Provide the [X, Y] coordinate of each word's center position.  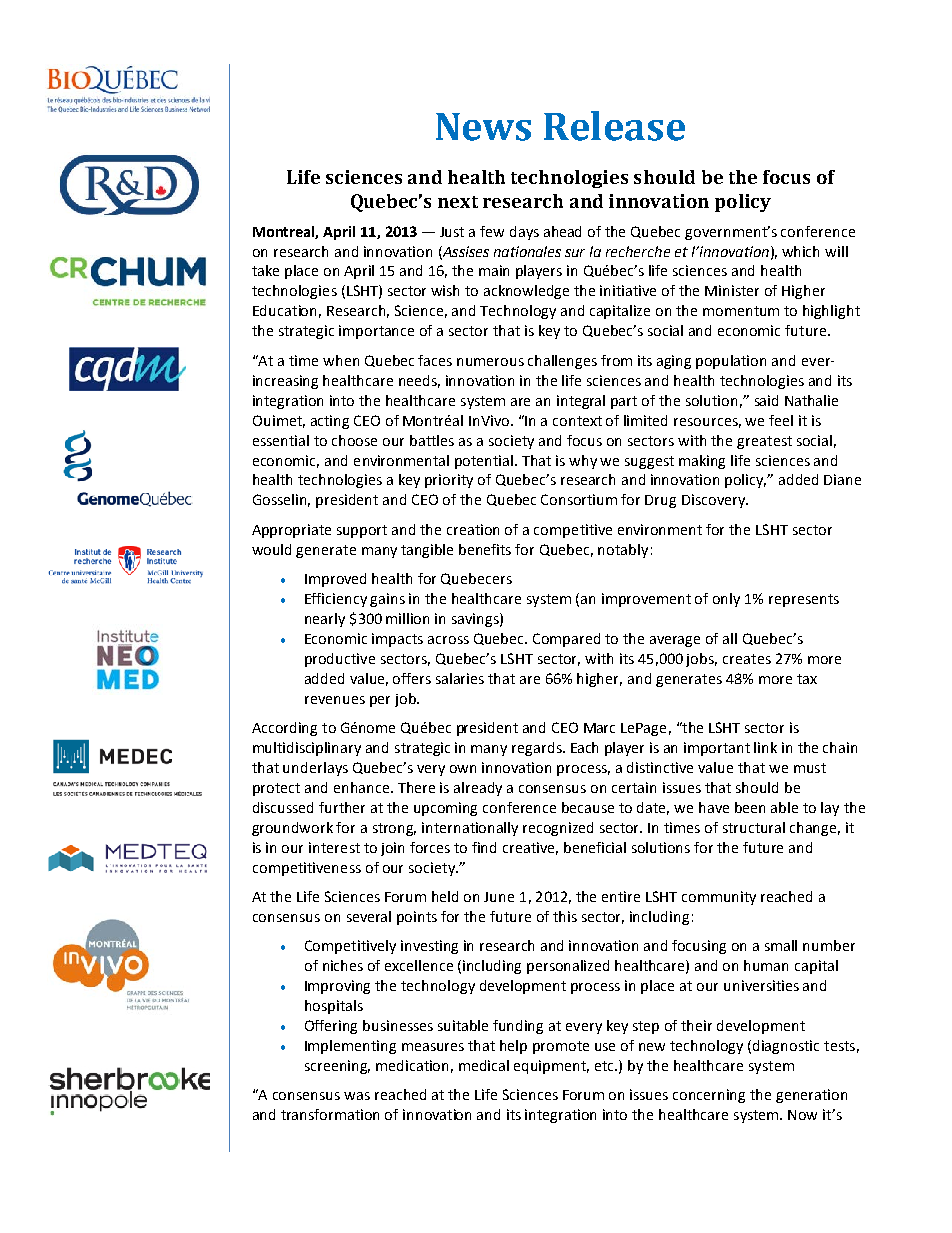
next [458, 202]
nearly [325, 620]
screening [337, 1067]
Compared [566, 640]
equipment [551, 1067]
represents [804, 600]
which [800, 251]
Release [614, 126]
